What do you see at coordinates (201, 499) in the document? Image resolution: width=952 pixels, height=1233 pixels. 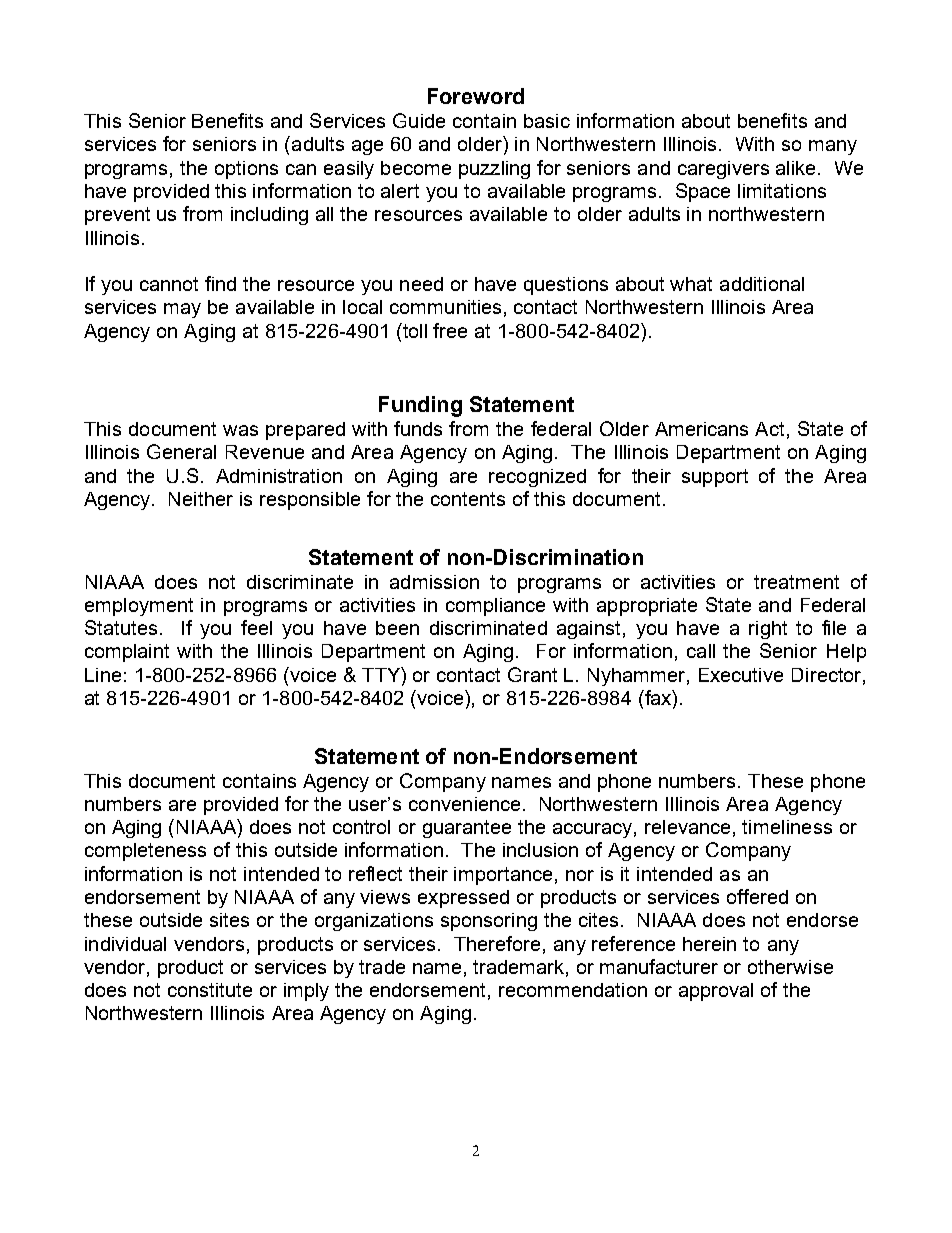 I see `Neither` at bounding box center [201, 499].
